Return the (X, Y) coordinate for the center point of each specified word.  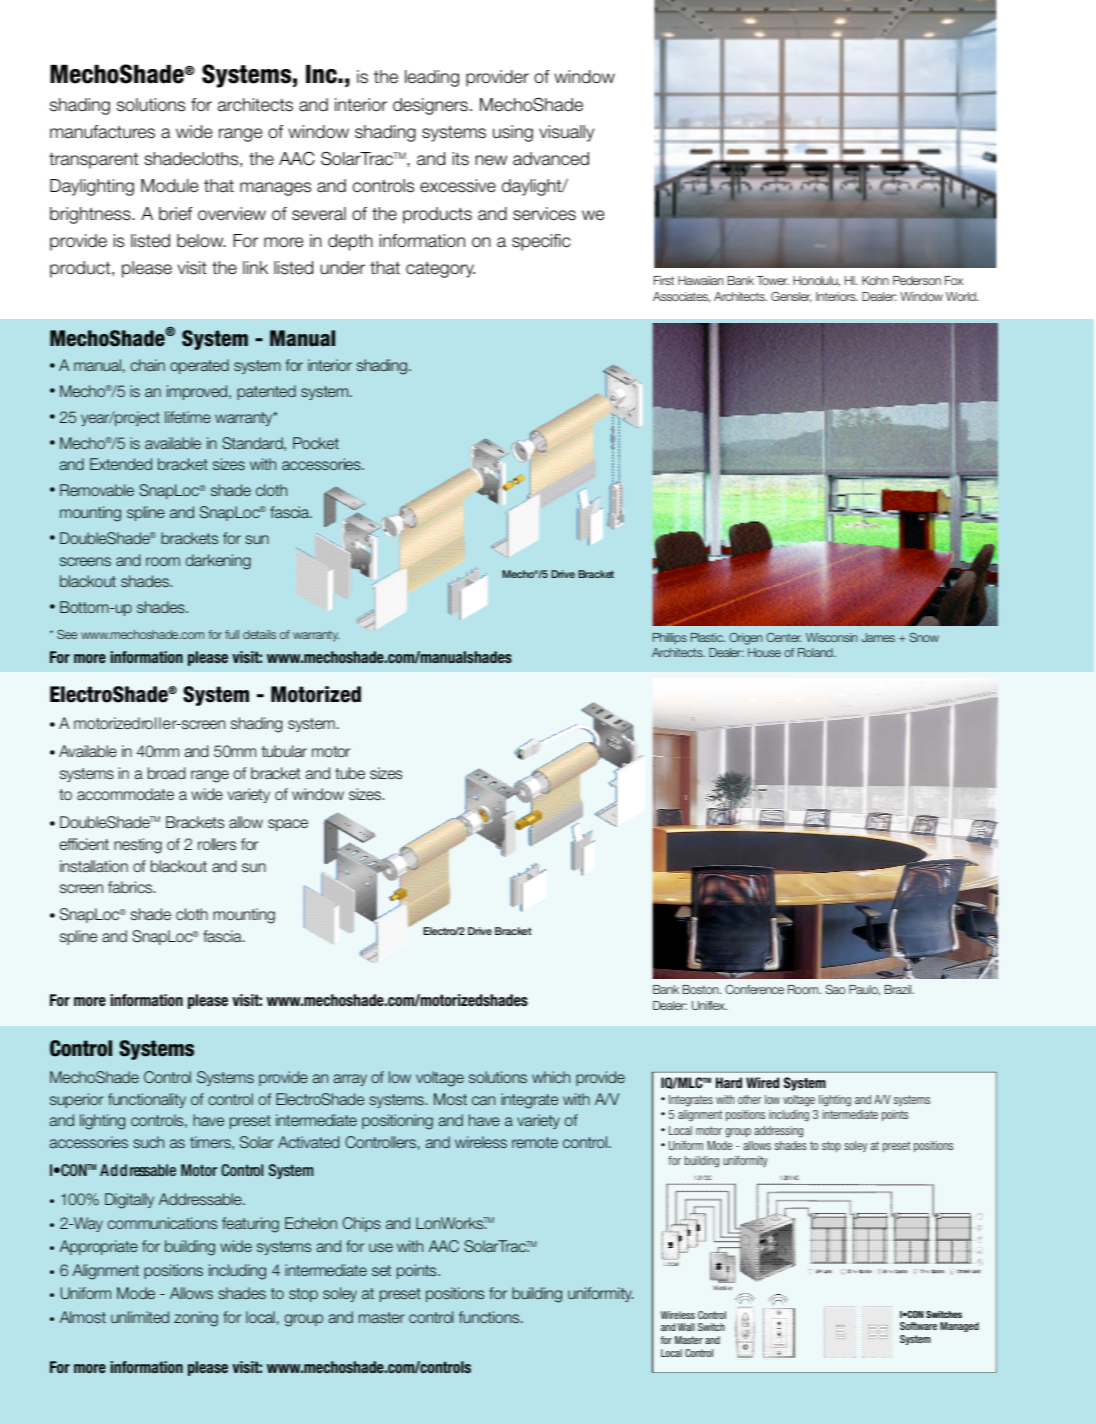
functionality (147, 1100)
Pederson (917, 280)
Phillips (670, 639)
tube (350, 773)
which (551, 1077)
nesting (138, 846)
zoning (196, 1319)
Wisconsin (831, 637)
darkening (218, 562)
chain (148, 365)
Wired (762, 1082)
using (513, 133)
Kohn (875, 280)
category (440, 270)
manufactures (102, 132)
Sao (835, 989)
